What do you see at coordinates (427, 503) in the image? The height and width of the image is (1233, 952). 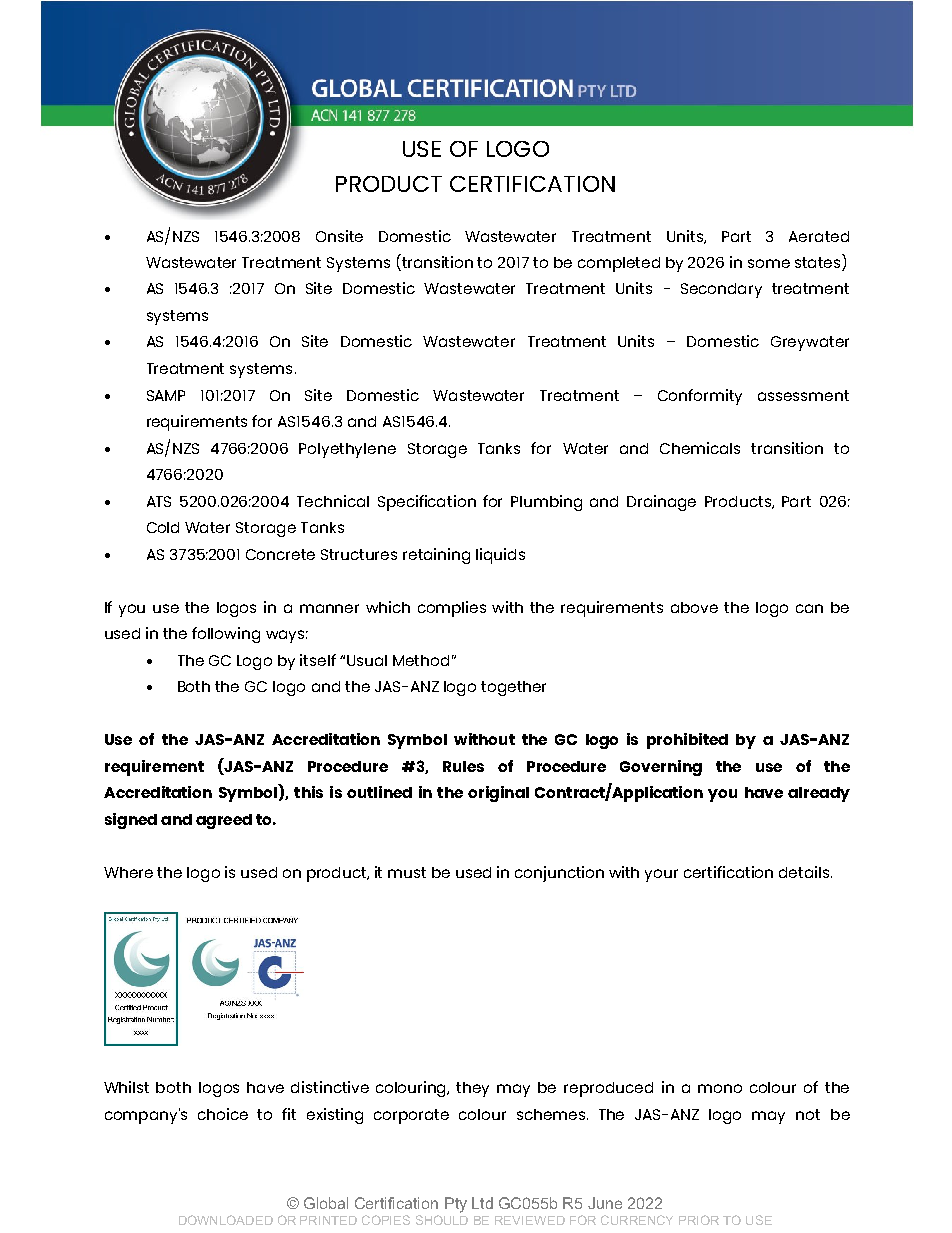 I see `Specification` at bounding box center [427, 503].
